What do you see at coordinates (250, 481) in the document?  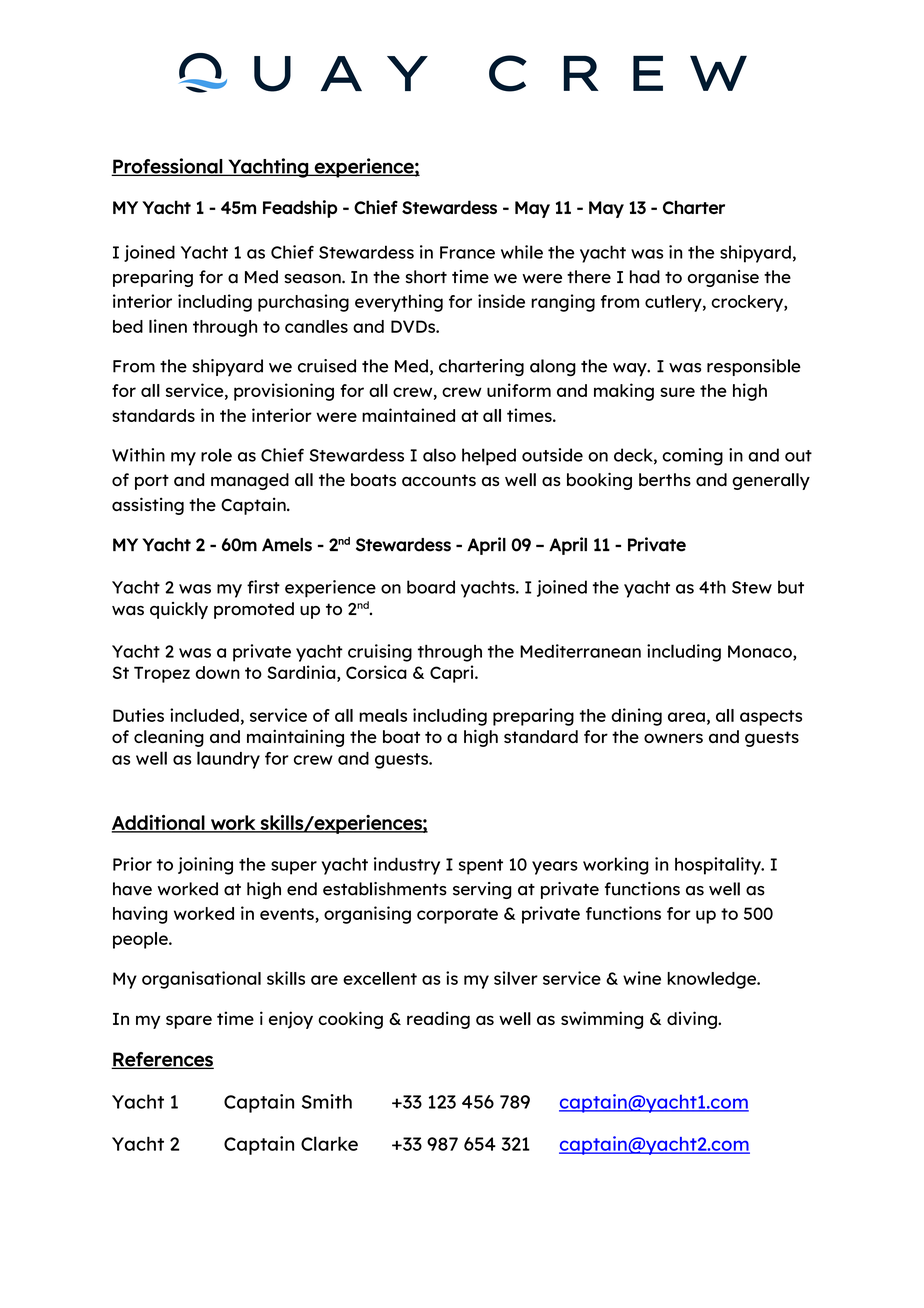 I see `managed` at bounding box center [250, 481].
